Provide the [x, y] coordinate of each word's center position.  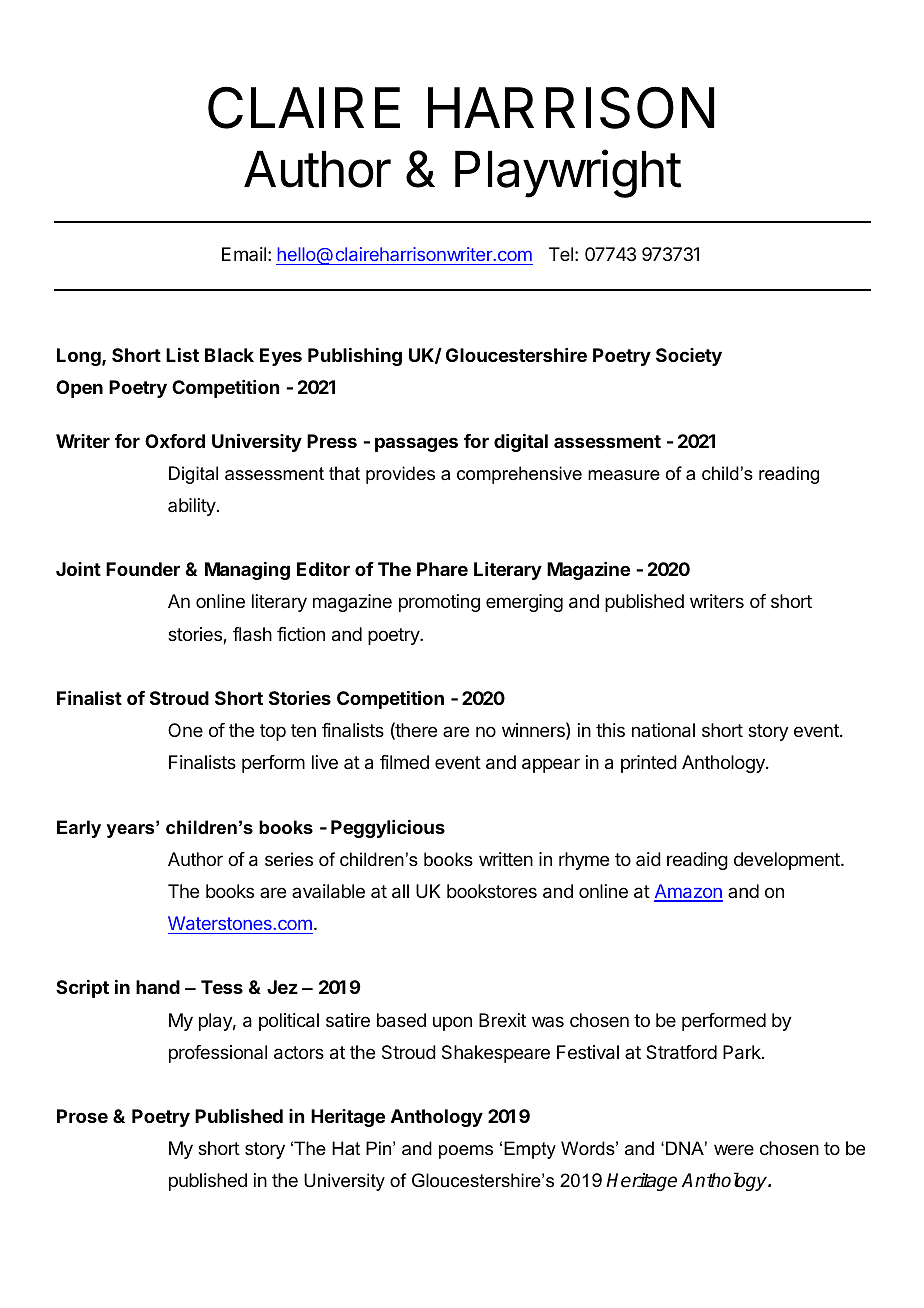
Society [689, 357]
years [132, 830]
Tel [561, 254]
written [506, 859]
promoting [439, 603]
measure [624, 475]
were [734, 1149]
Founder [143, 569]
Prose [82, 1116]
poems [466, 1152]
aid [648, 859]
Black [229, 355]
